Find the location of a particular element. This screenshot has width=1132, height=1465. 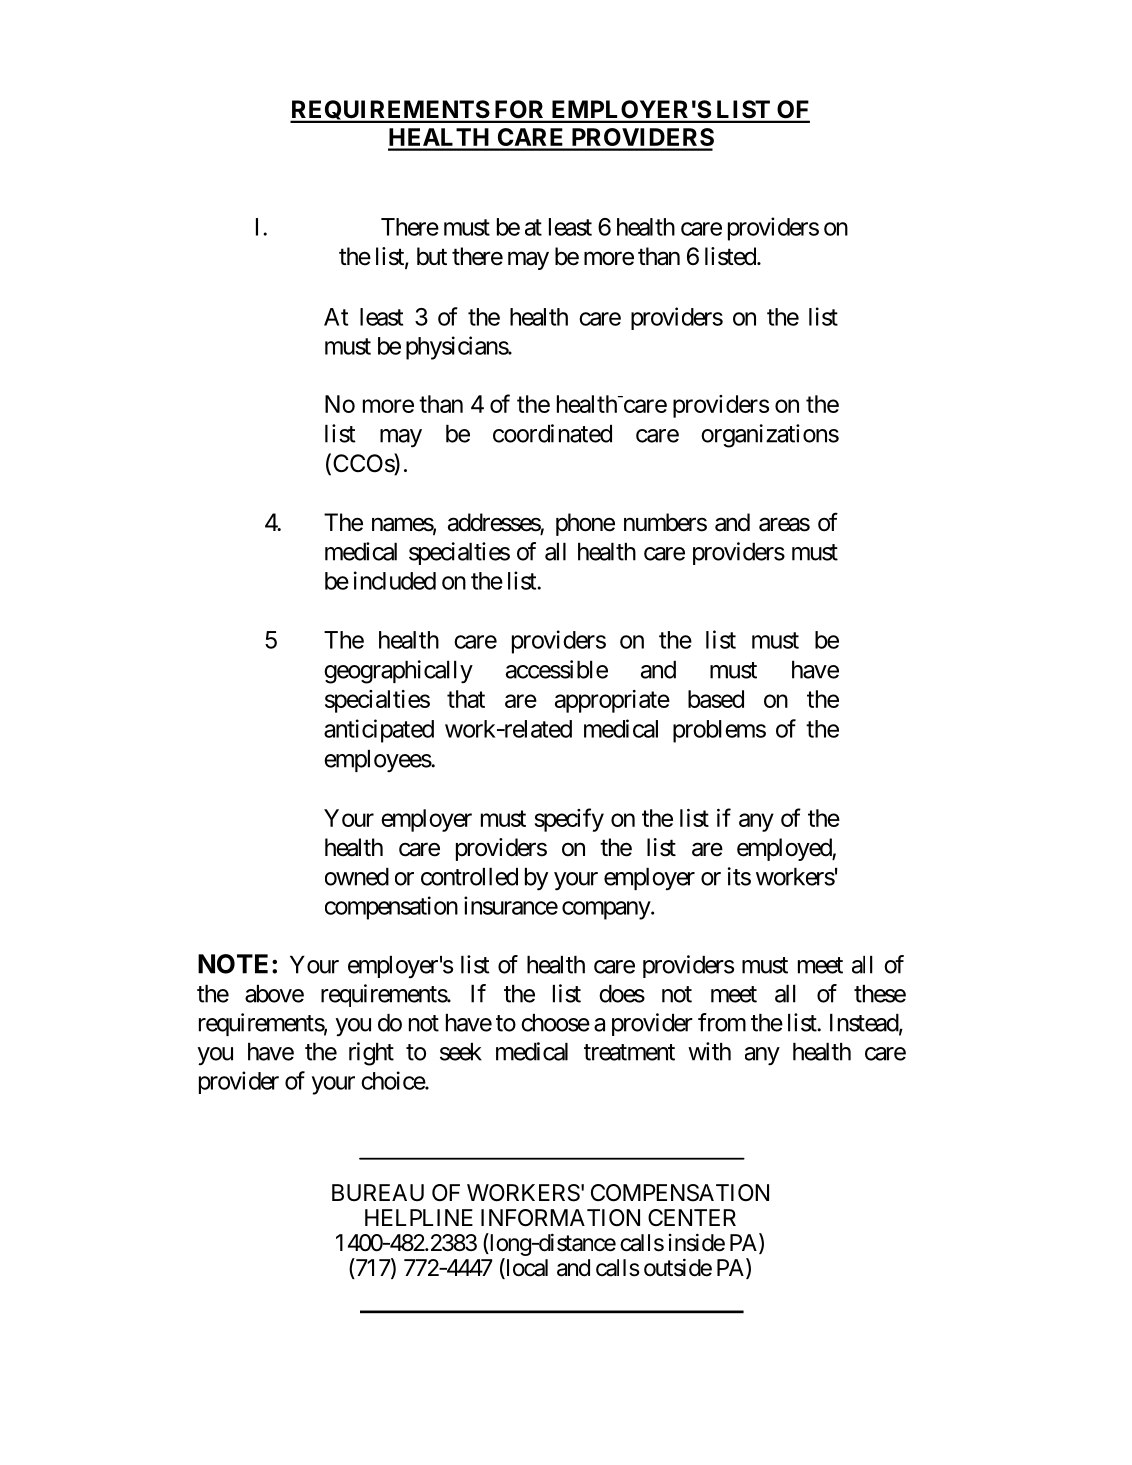

BUREAU is located at coordinates (378, 1193).
